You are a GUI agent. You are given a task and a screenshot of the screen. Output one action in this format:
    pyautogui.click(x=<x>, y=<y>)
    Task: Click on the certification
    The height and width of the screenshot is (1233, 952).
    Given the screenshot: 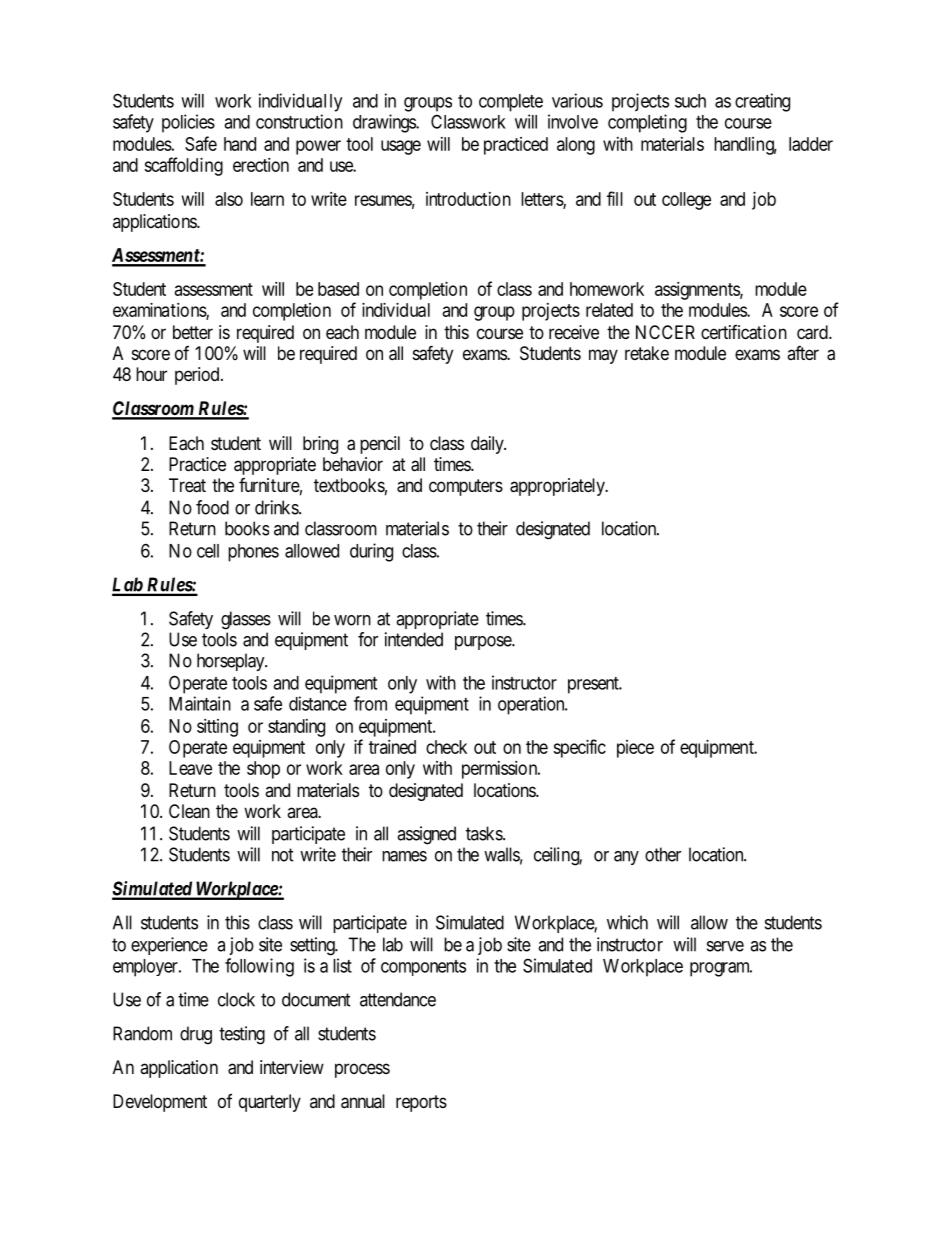 What is the action you would take?
    pyautogui.click(x=744, y=332)
